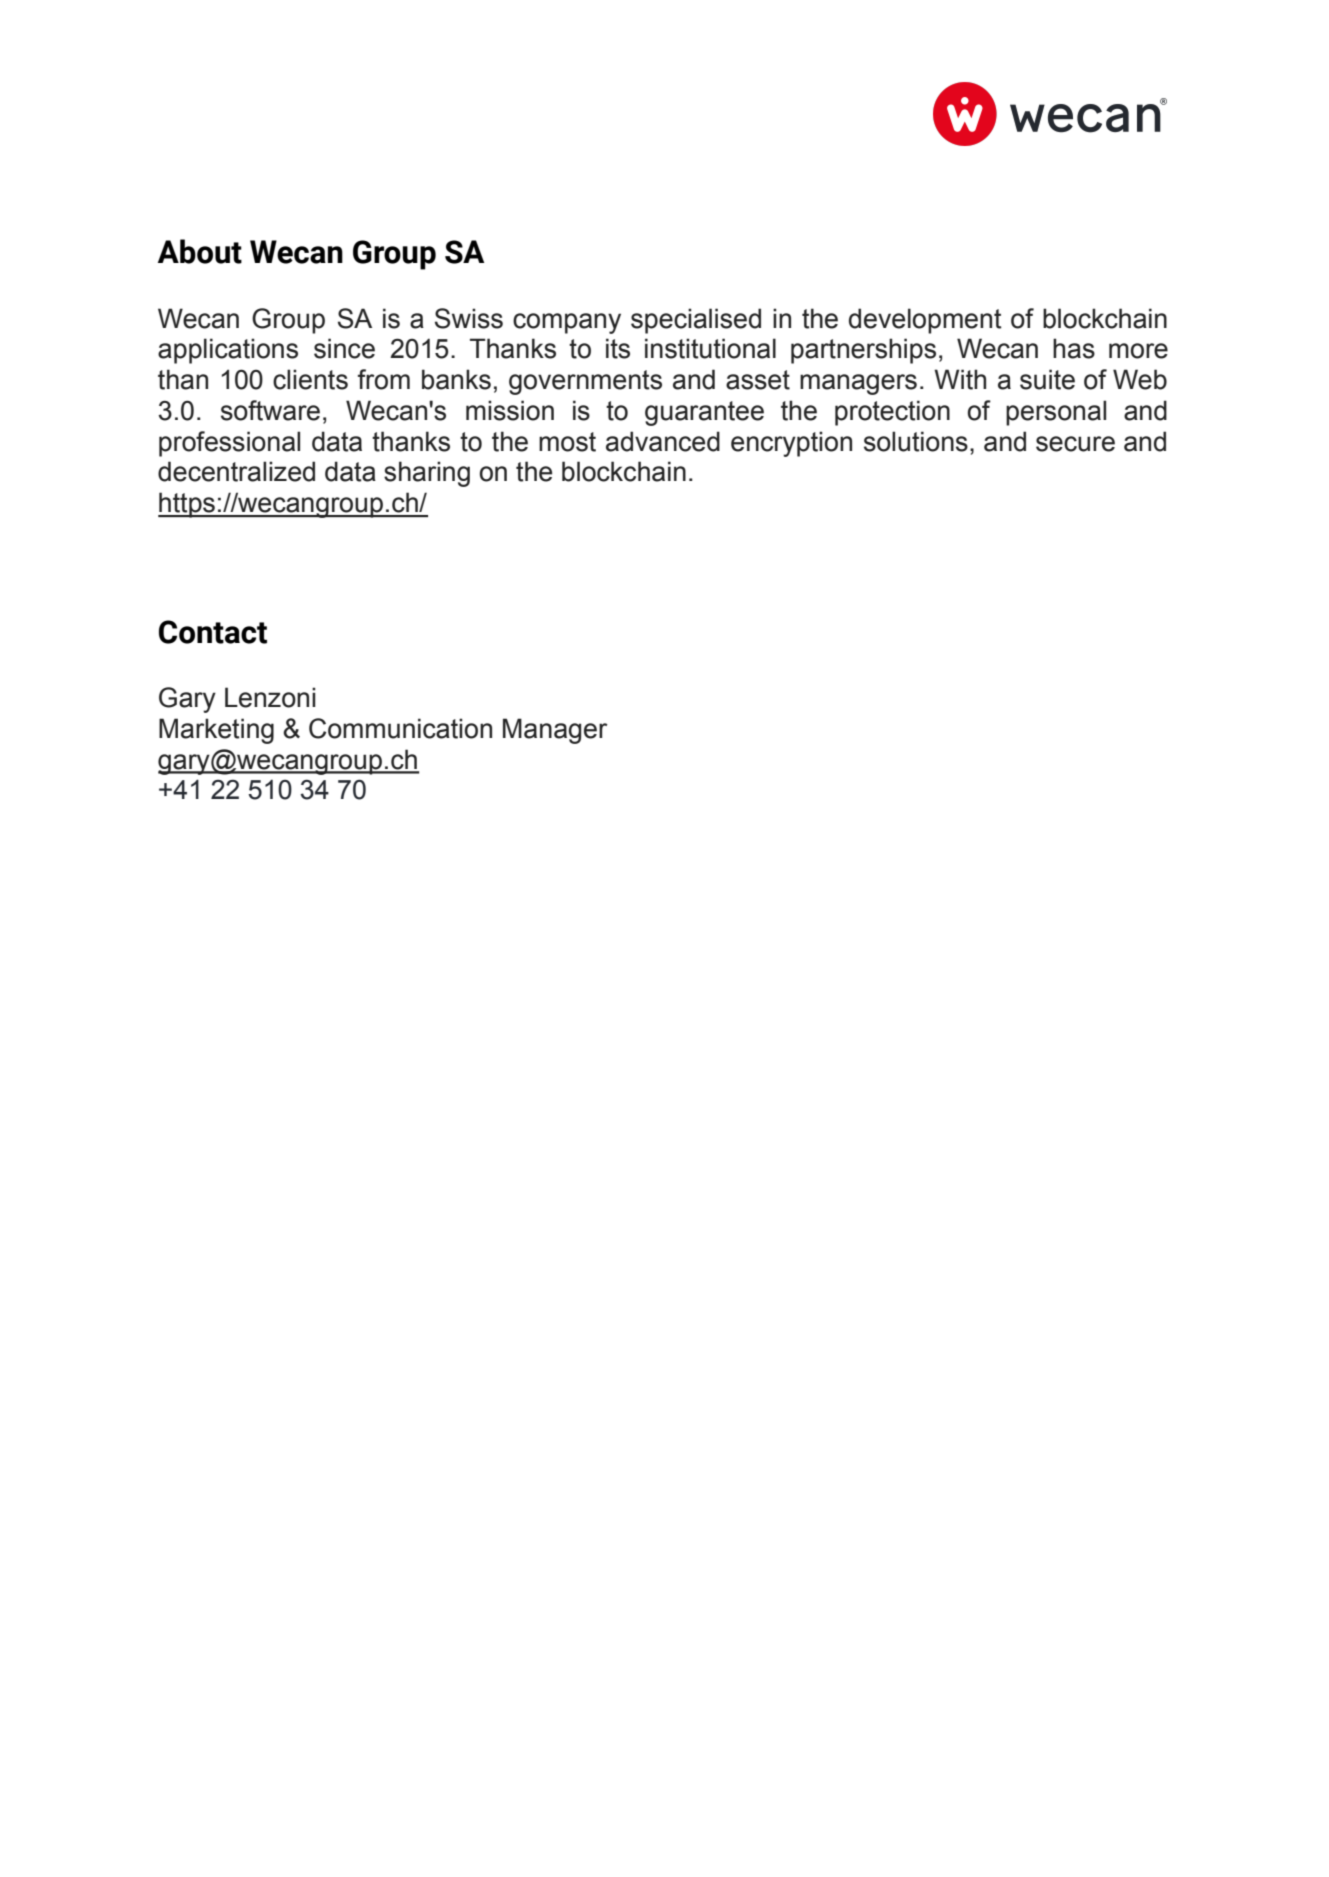 The width and height of the image is (1329, 1877). I want to click on sharing, so click(427, 474).
